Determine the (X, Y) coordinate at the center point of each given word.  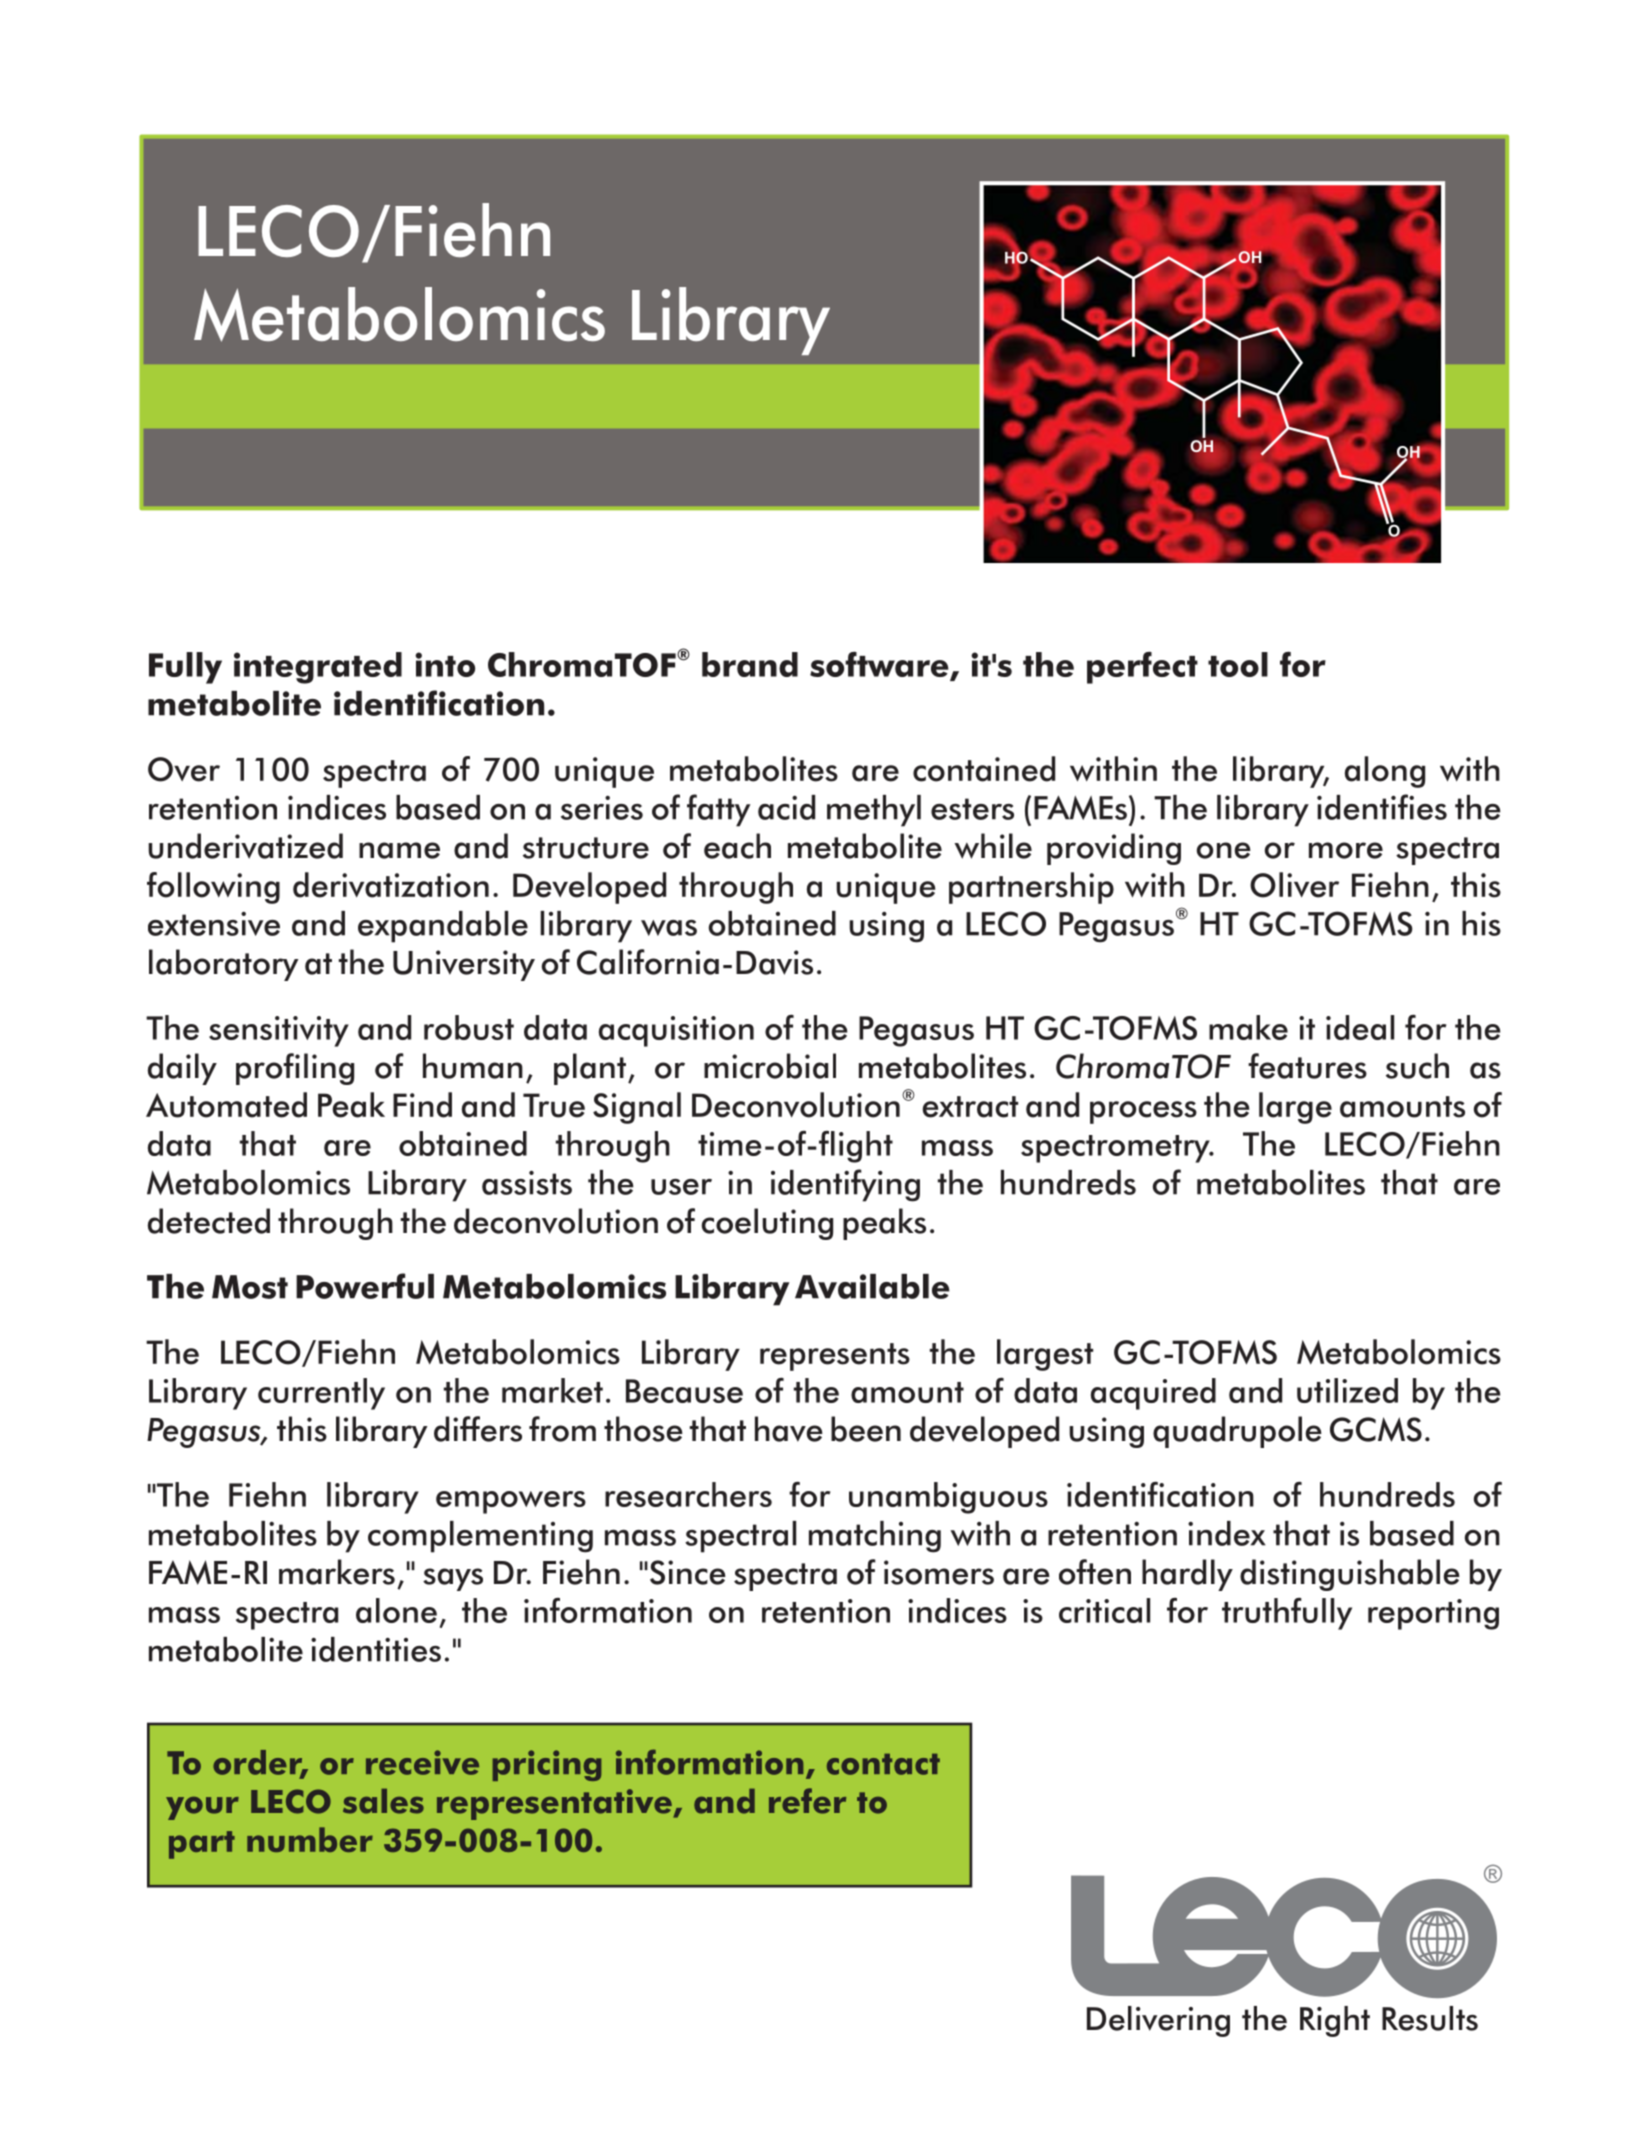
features (1307, 1066)
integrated (318, 668)
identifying (845, 1185)
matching (875, 1537)
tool (1238, 664)
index (1227, 1533)
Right (1335, 2021)
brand (750, 664)
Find (422, 1105)
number (310, 1839)
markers (337, 1572)
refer (807, 1801)
